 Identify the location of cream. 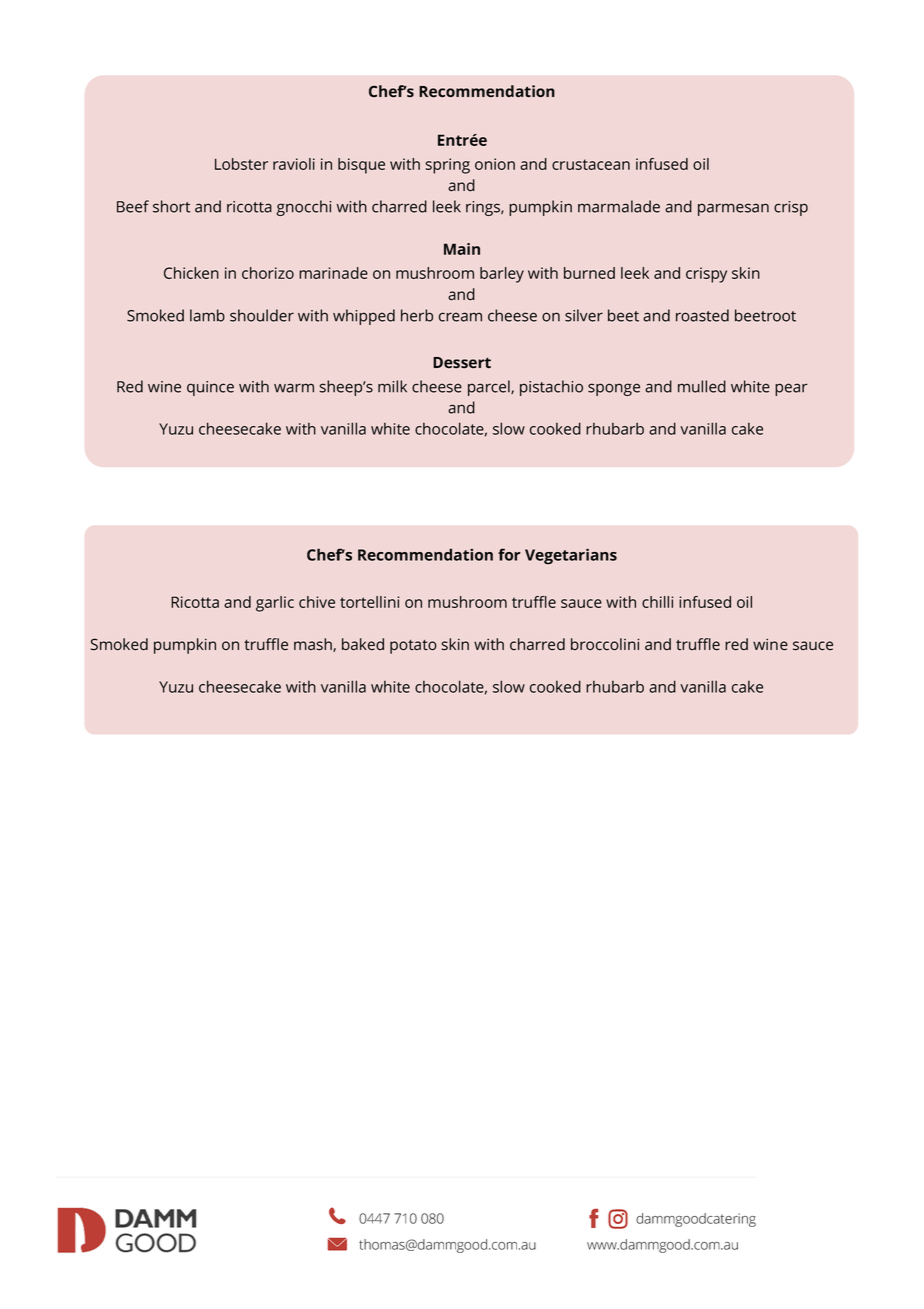
(460, 317).
